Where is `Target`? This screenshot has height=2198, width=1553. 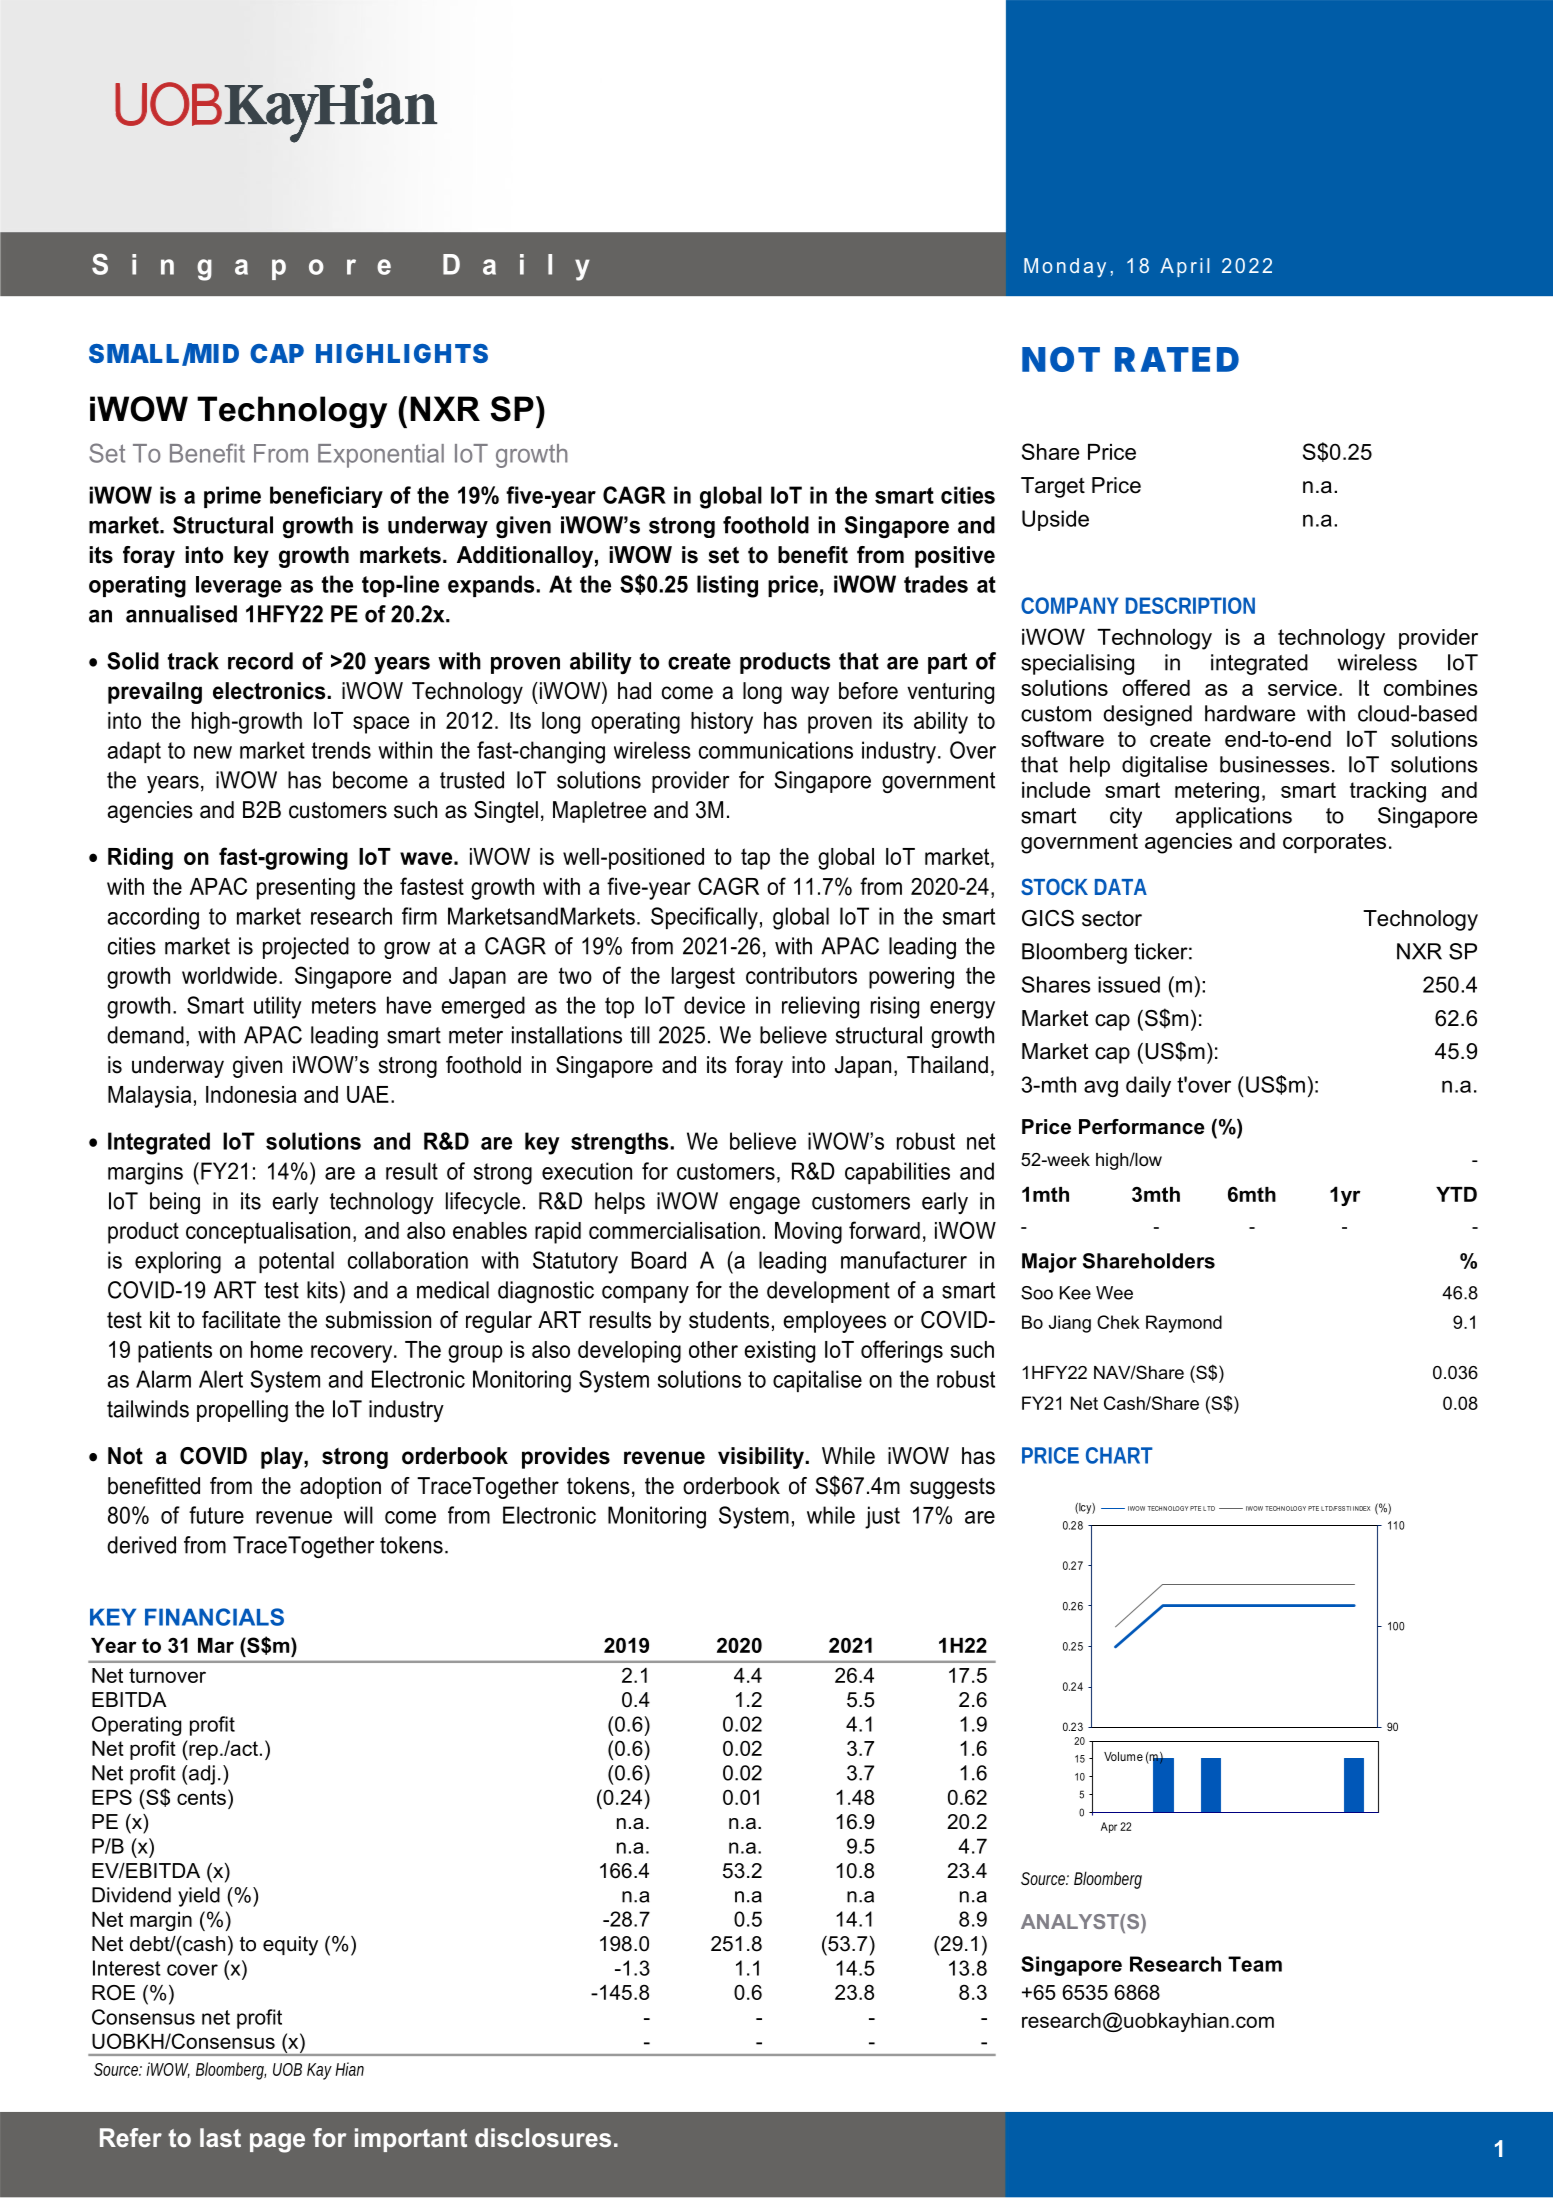 Target is located at coordinates (1053, 487).
